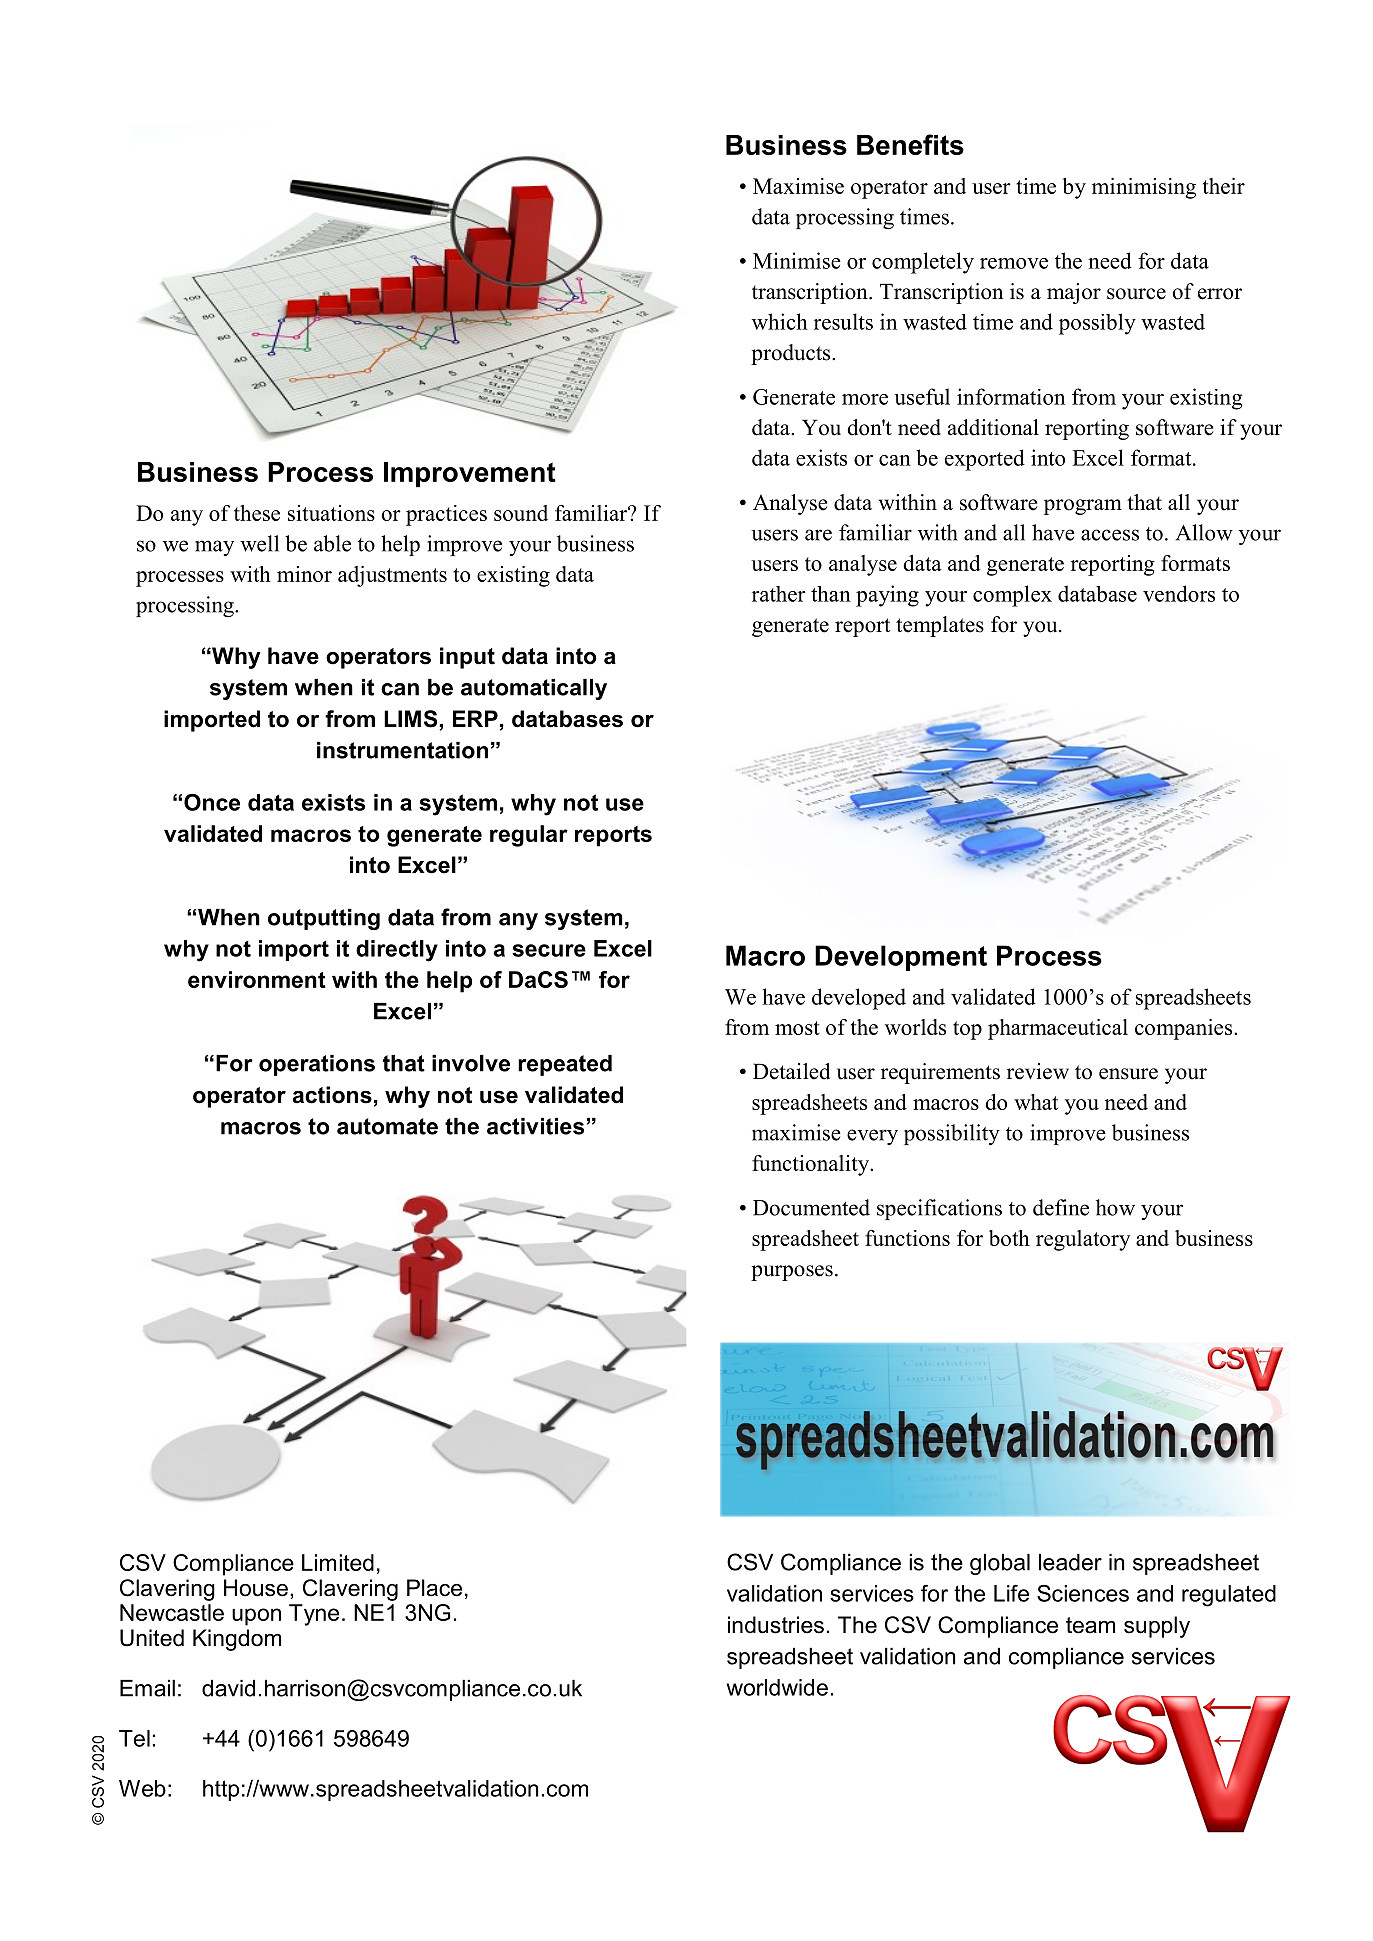  Describe the element at coordinates (212, 802) in the document. I see `Once` at that location.
